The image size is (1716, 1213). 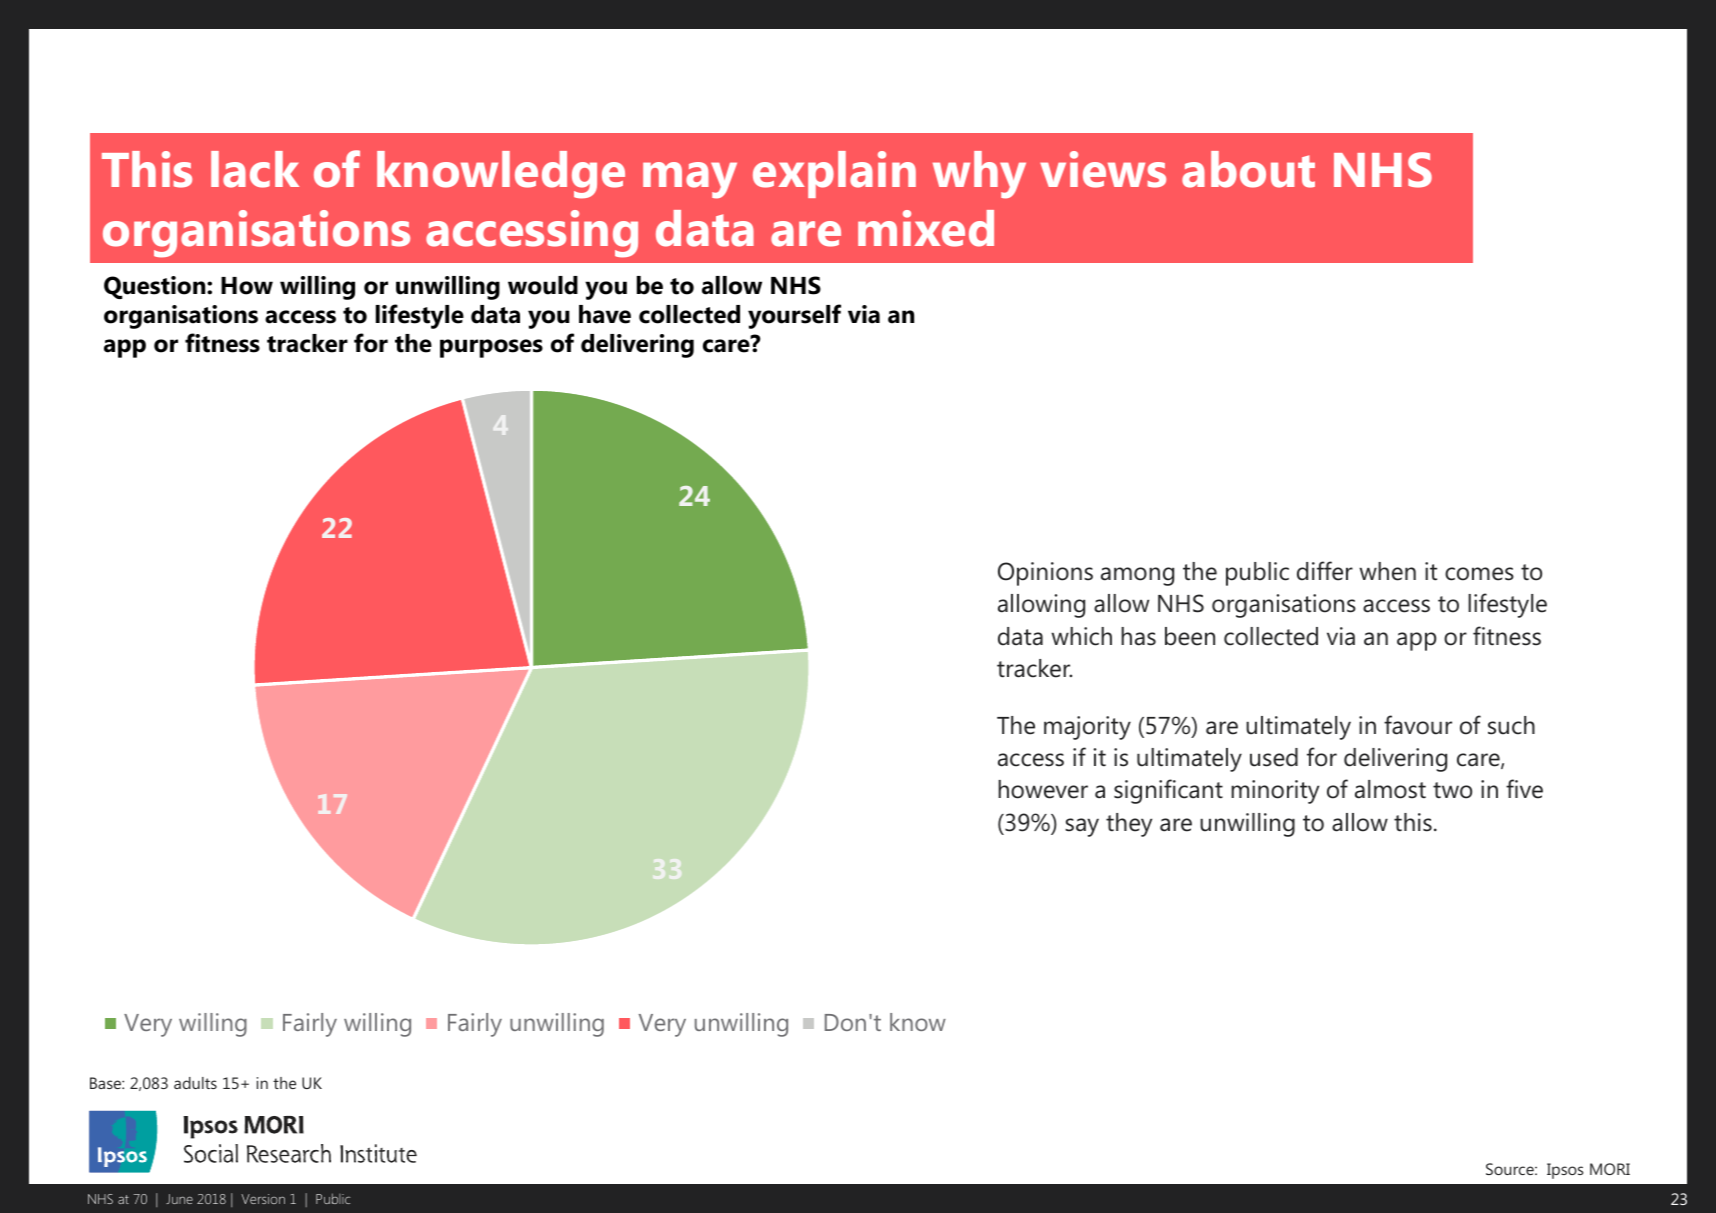 What do you see at coordinates (1087, 728) in the document?
I see `majority` at bounding box center [1087, 728].
